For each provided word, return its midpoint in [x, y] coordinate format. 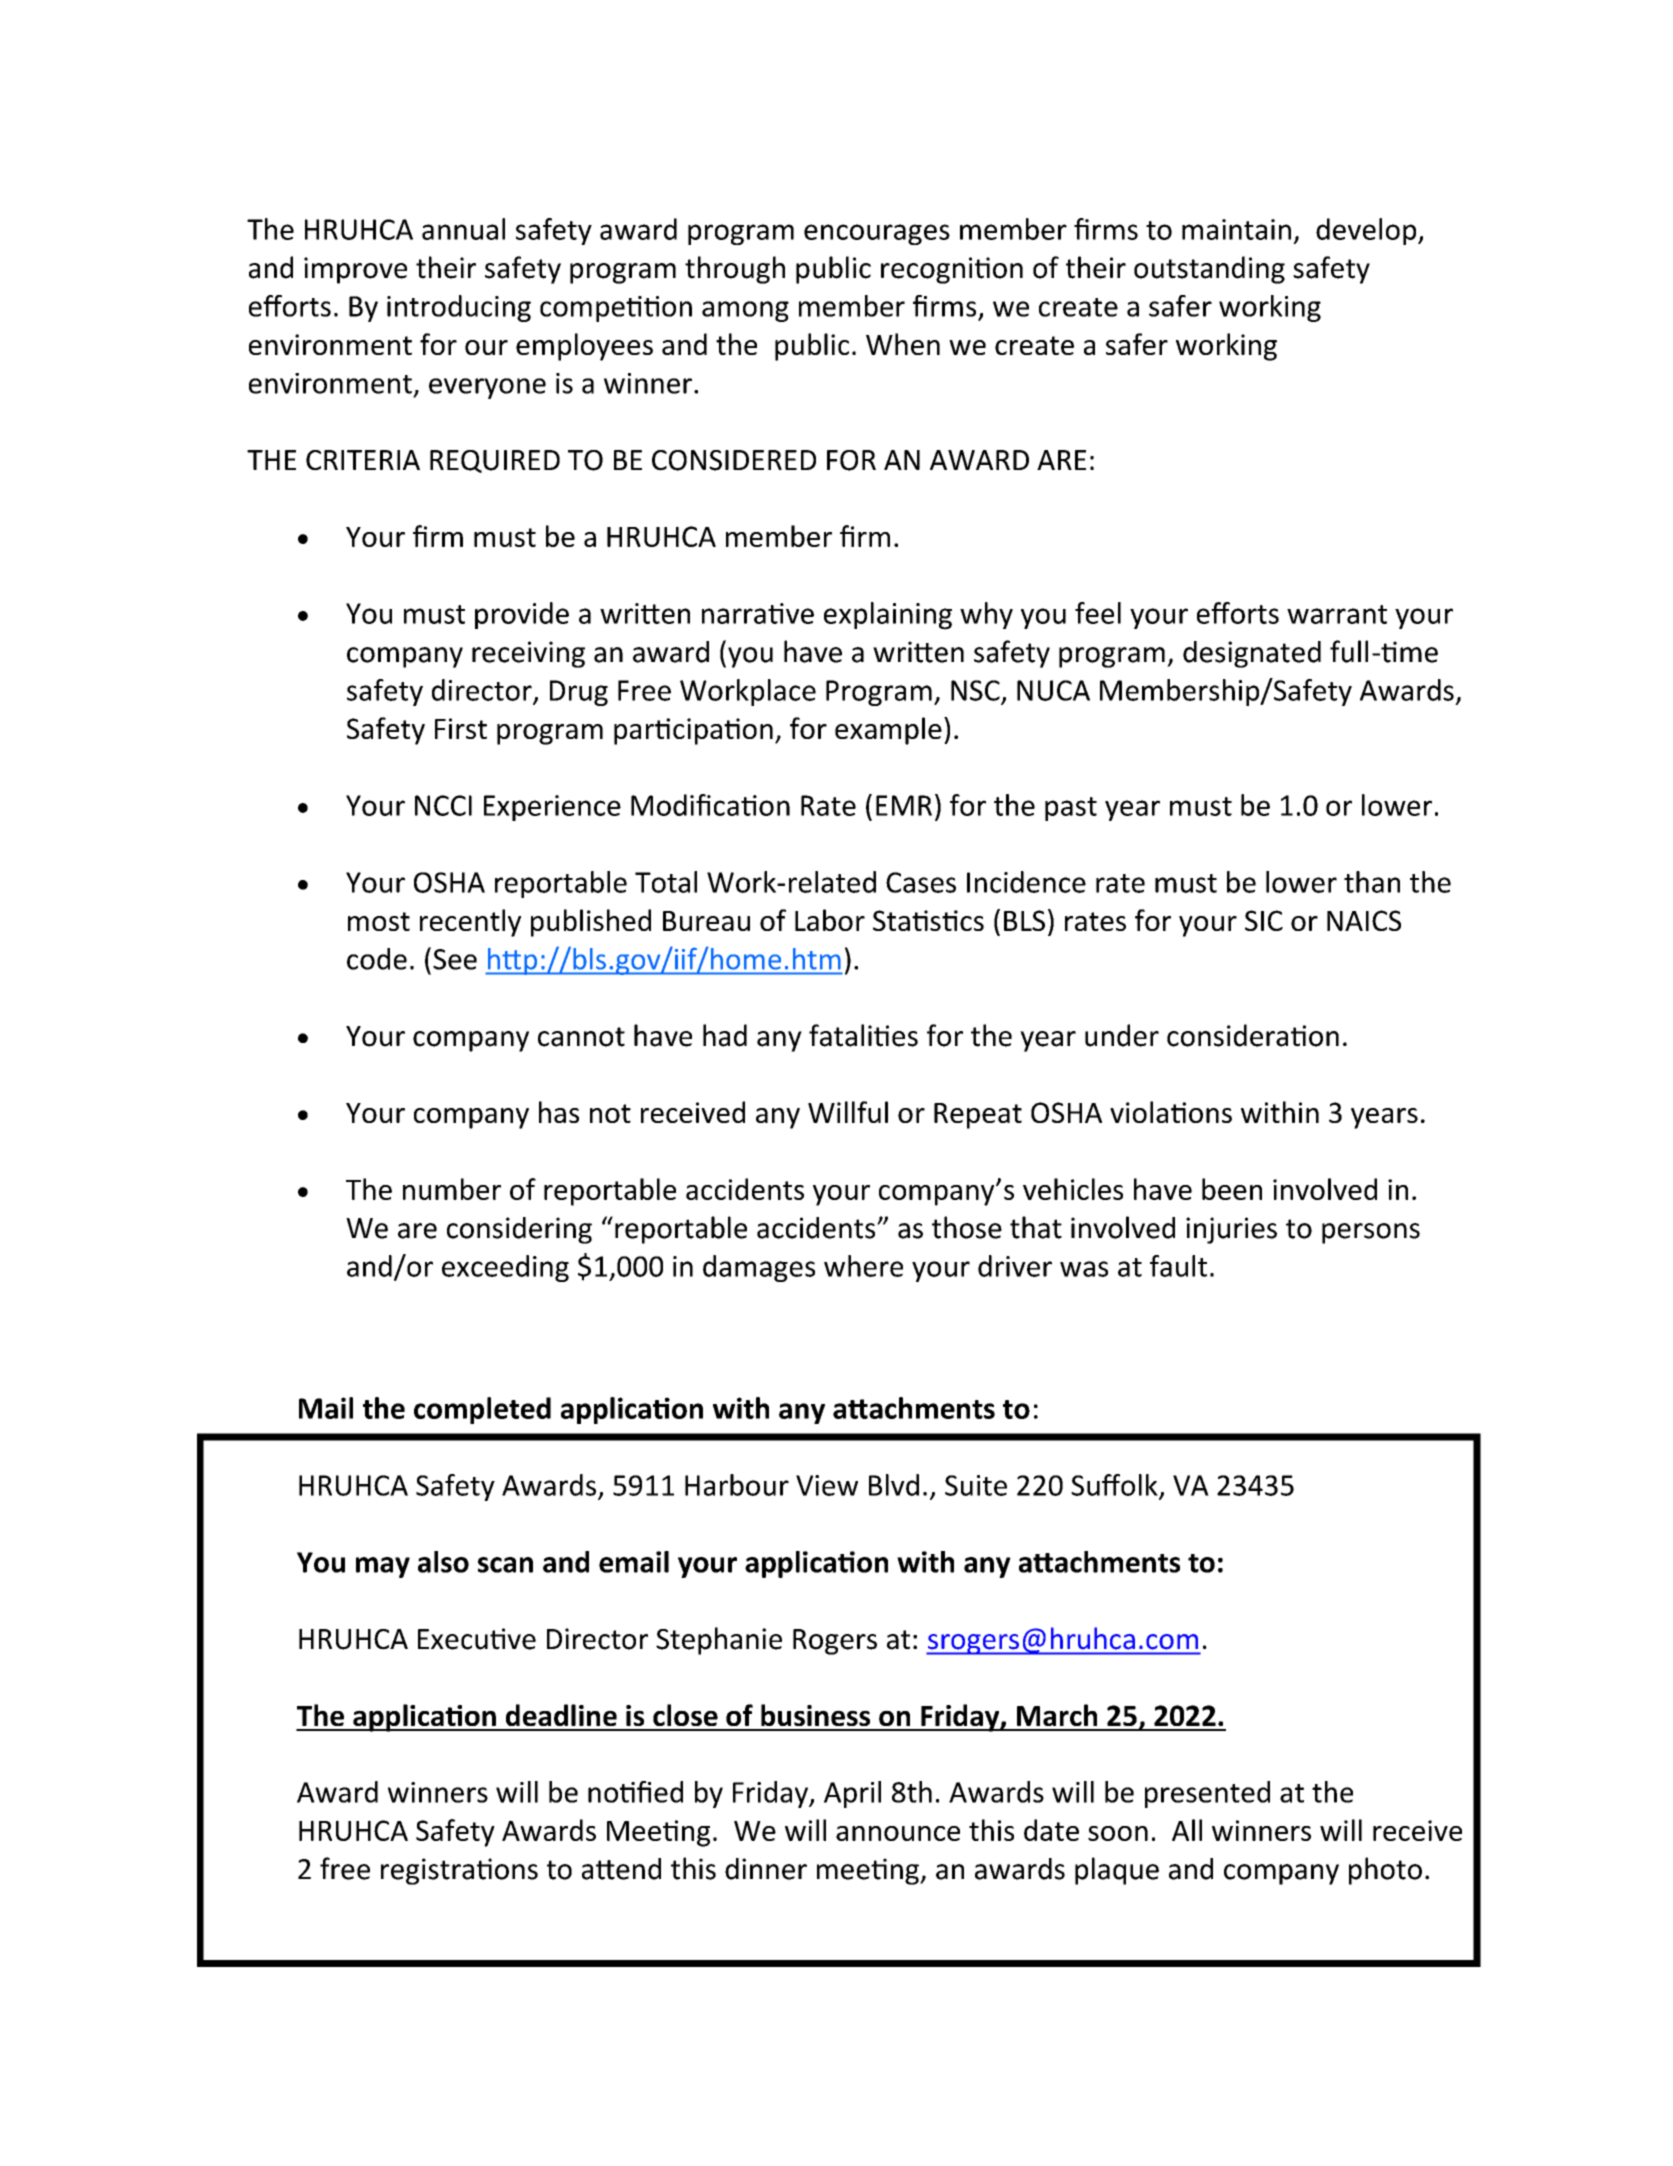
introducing [459, 308]
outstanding [1209, 270]
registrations [459, 1871]
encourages [877, 234]
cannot [581, 1037]
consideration [1253, 1035]
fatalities [863, 1035]
